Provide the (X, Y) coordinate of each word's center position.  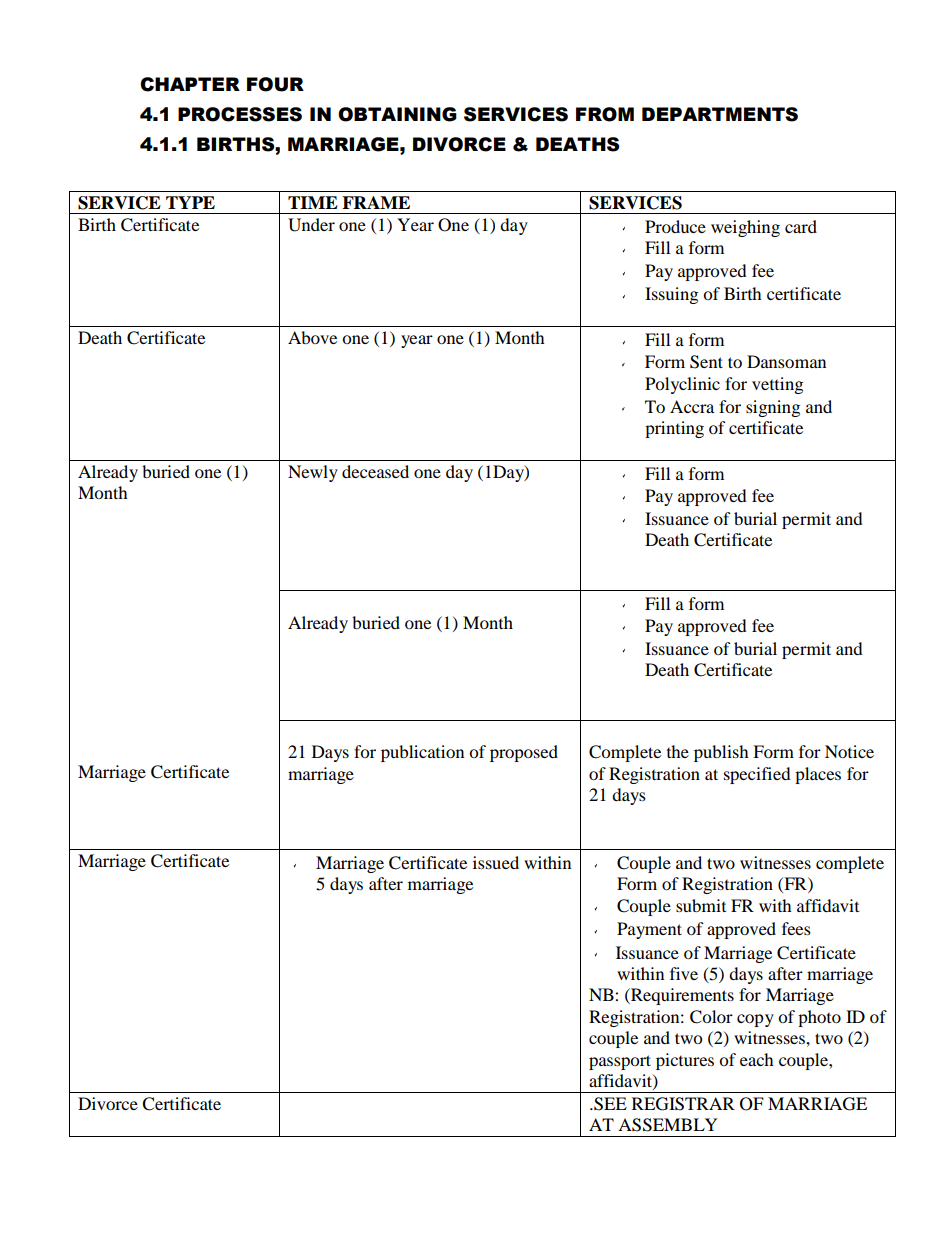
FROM (605, 114)
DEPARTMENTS (720, 114)
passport (620, 1062)
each (757, 1059)
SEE (609, 1104)
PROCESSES (240, 114)
